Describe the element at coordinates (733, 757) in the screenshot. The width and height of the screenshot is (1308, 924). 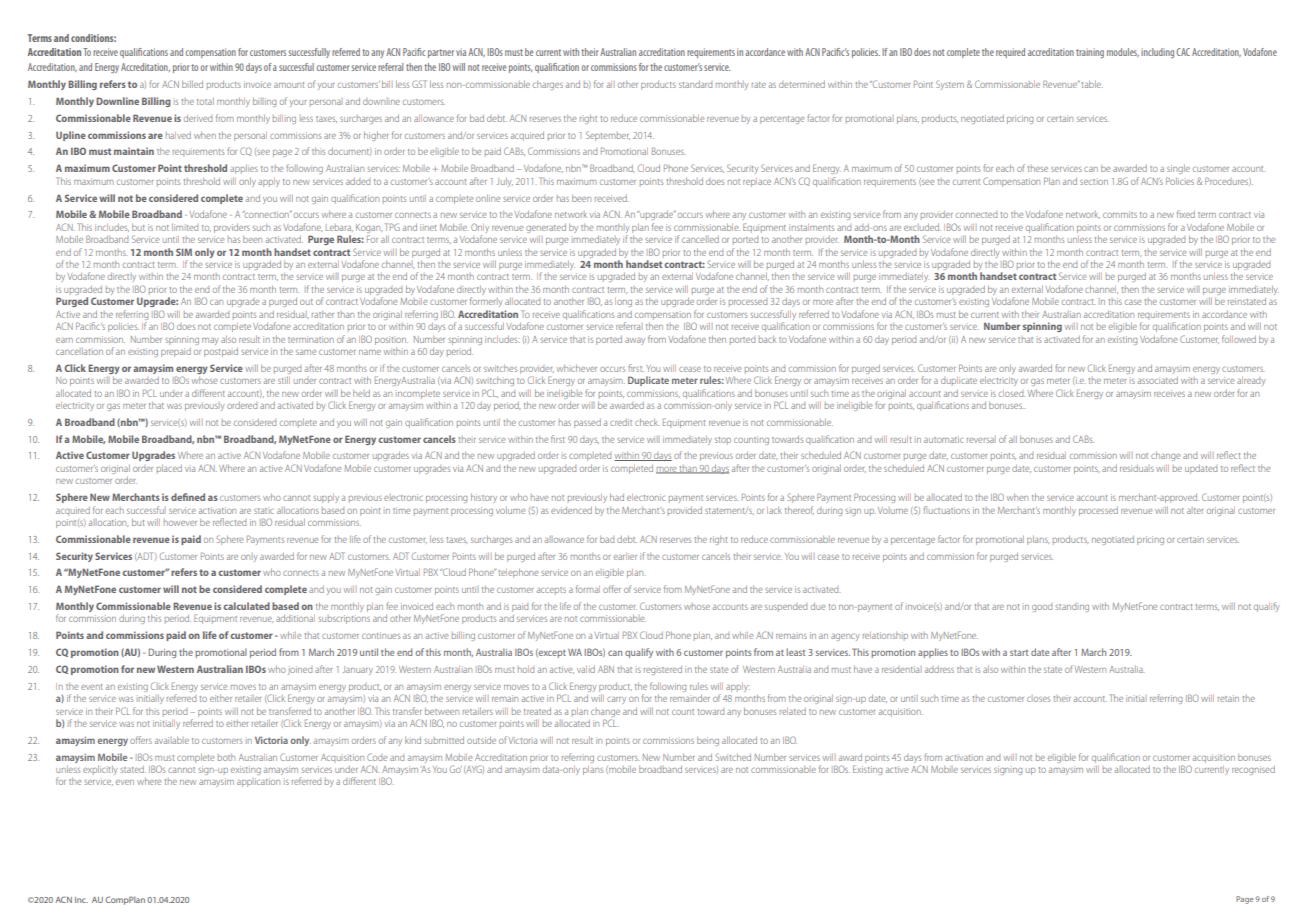
I see `Switched` at that location.
